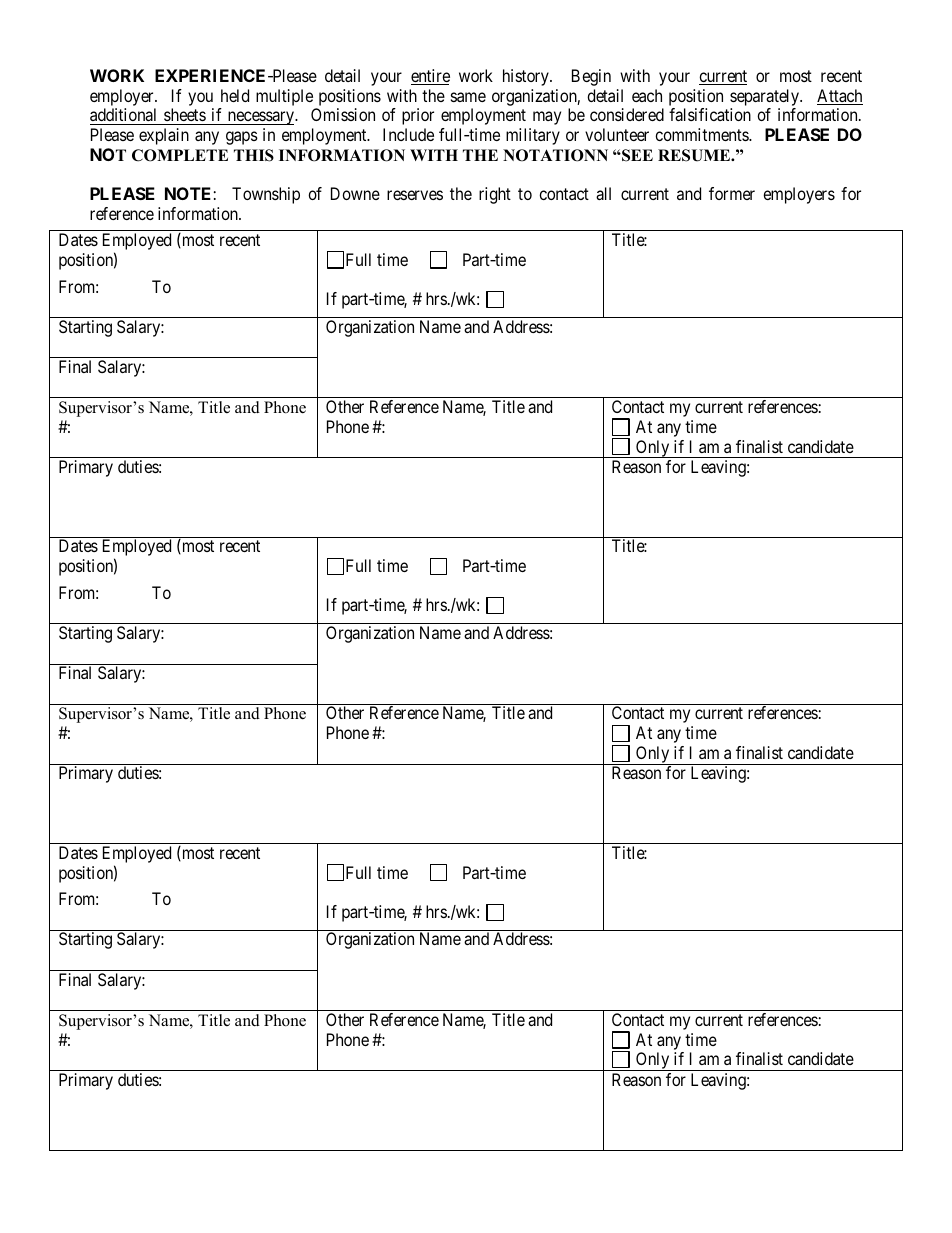 The width and height of the screenshot is (952, 1233). Describe the element at coordinates (185, 114) in the screenshot. I see `sheets` at that location.
